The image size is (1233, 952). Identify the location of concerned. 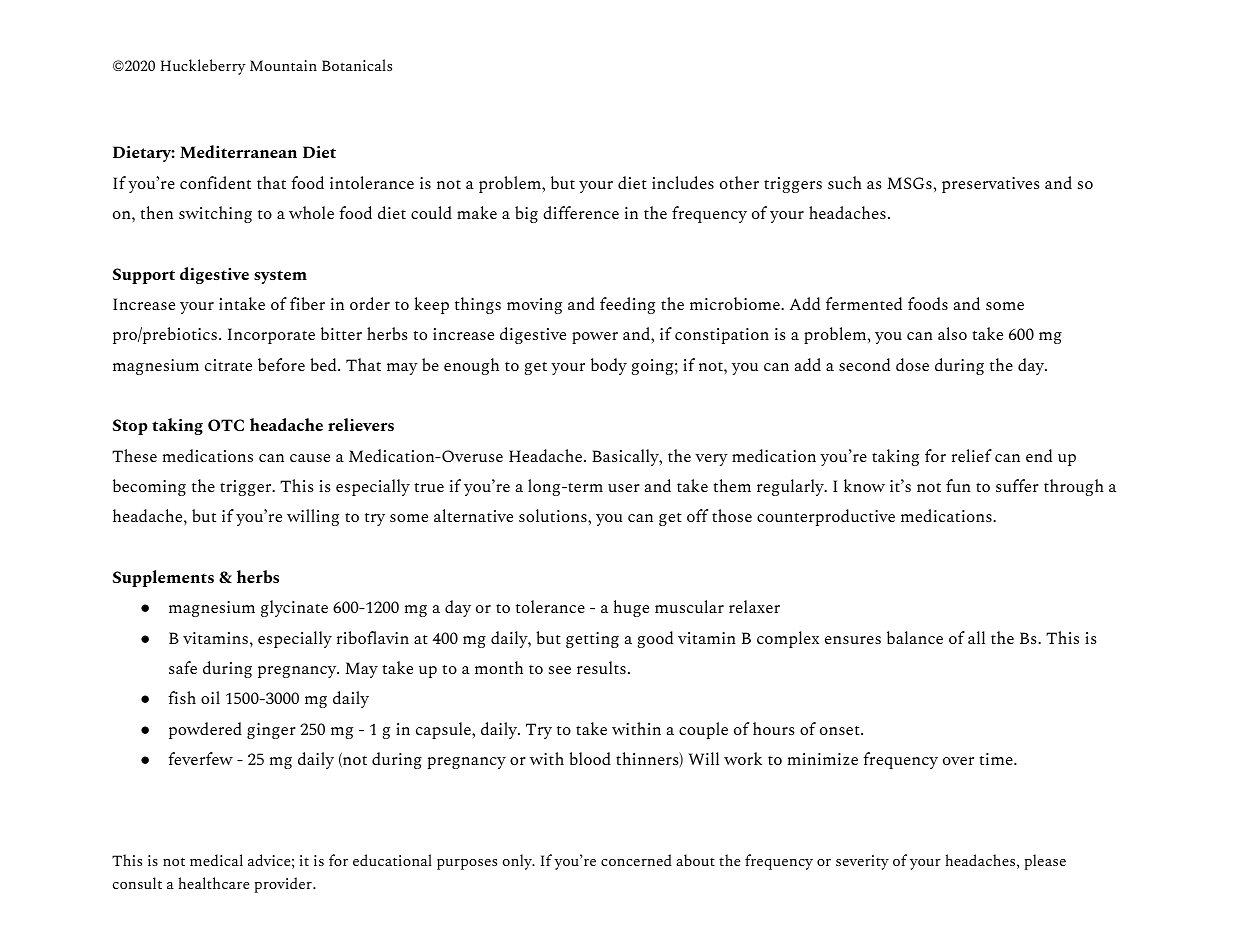
(636, 860).
